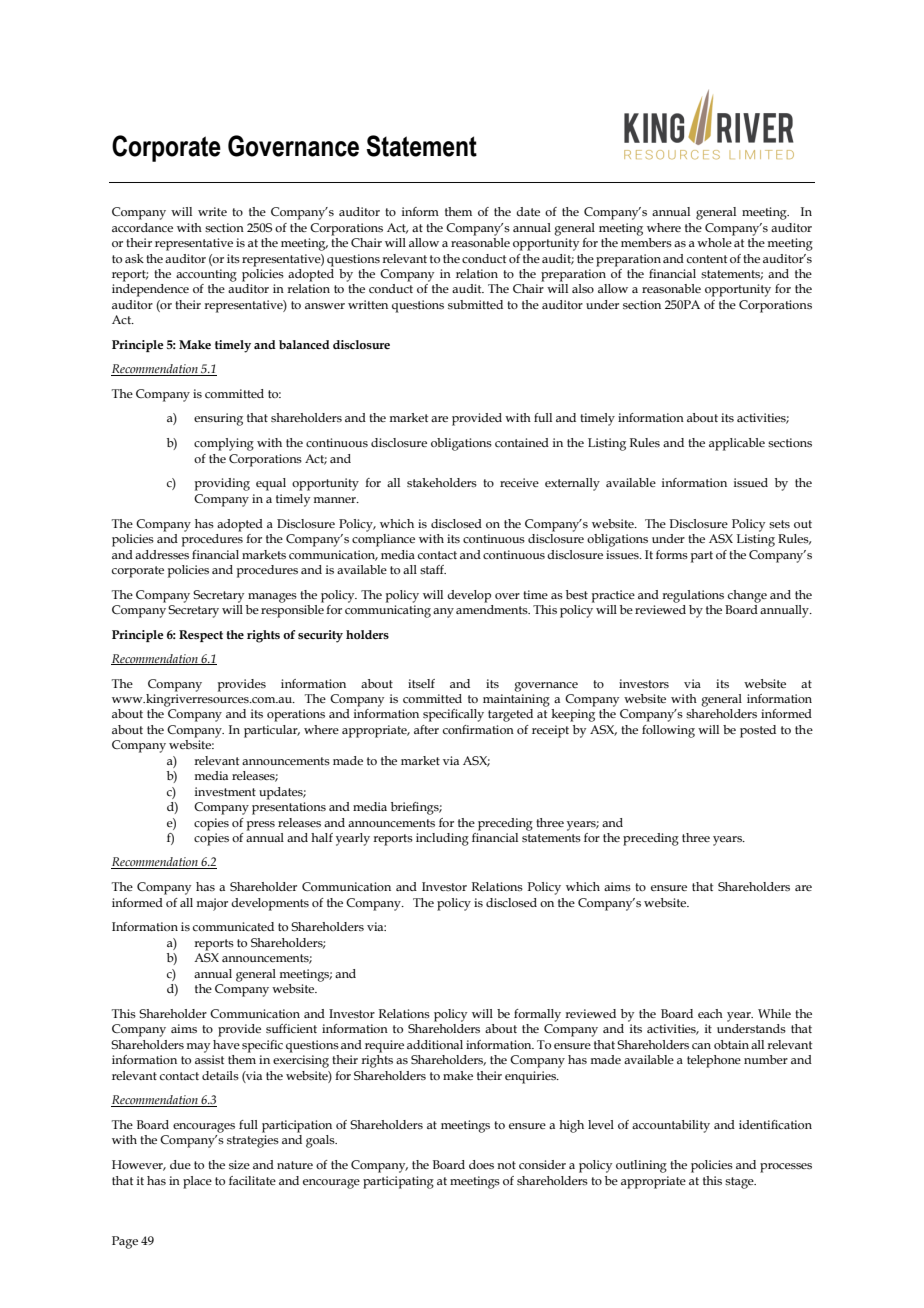 This image has width=924, height=1308. I want to click on submitted, so click(475, 304).
